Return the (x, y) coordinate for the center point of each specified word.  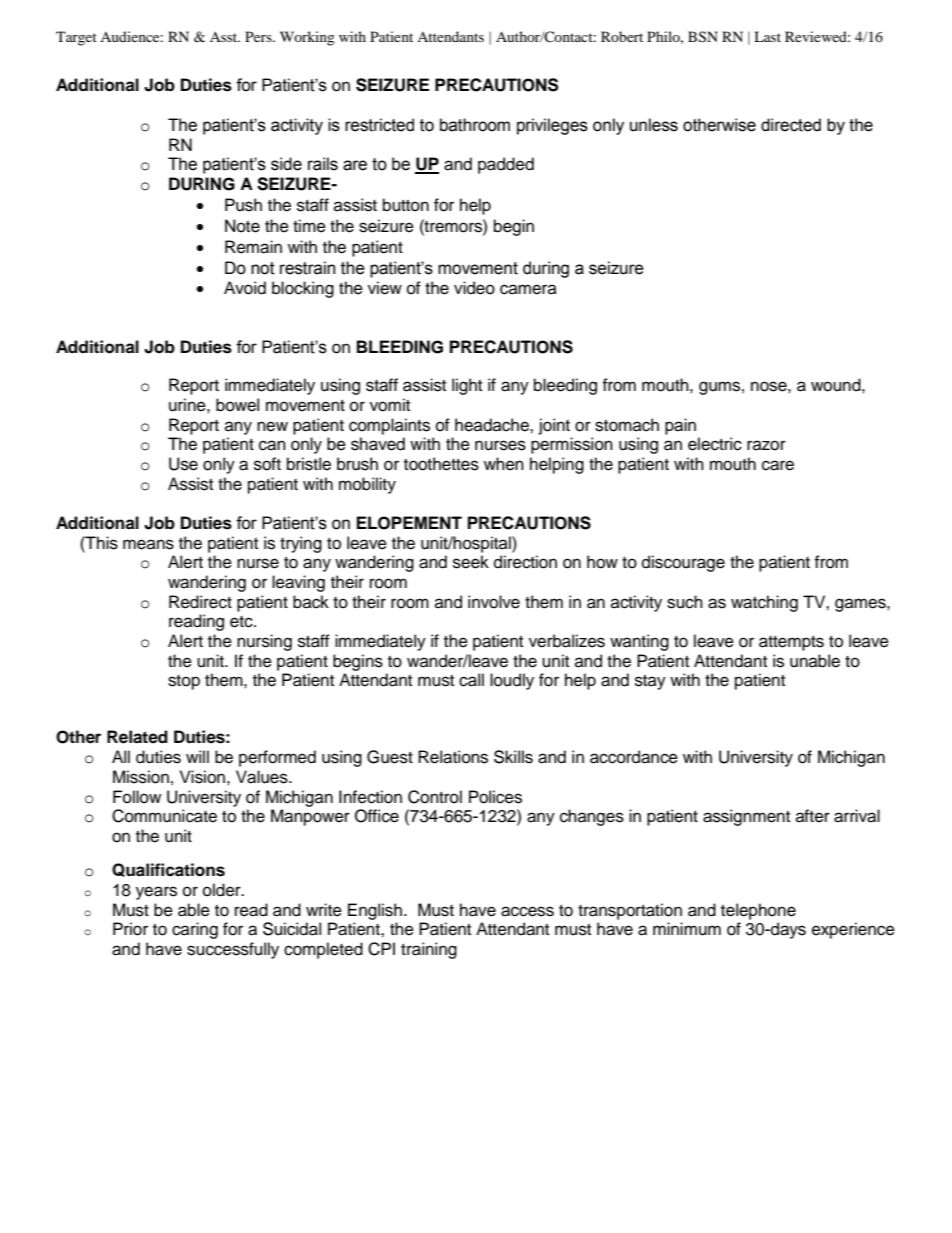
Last (767, 36)
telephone (758, 911)
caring (195, 930)
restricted (379, 125)
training (429, 950)
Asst (225, 37)
